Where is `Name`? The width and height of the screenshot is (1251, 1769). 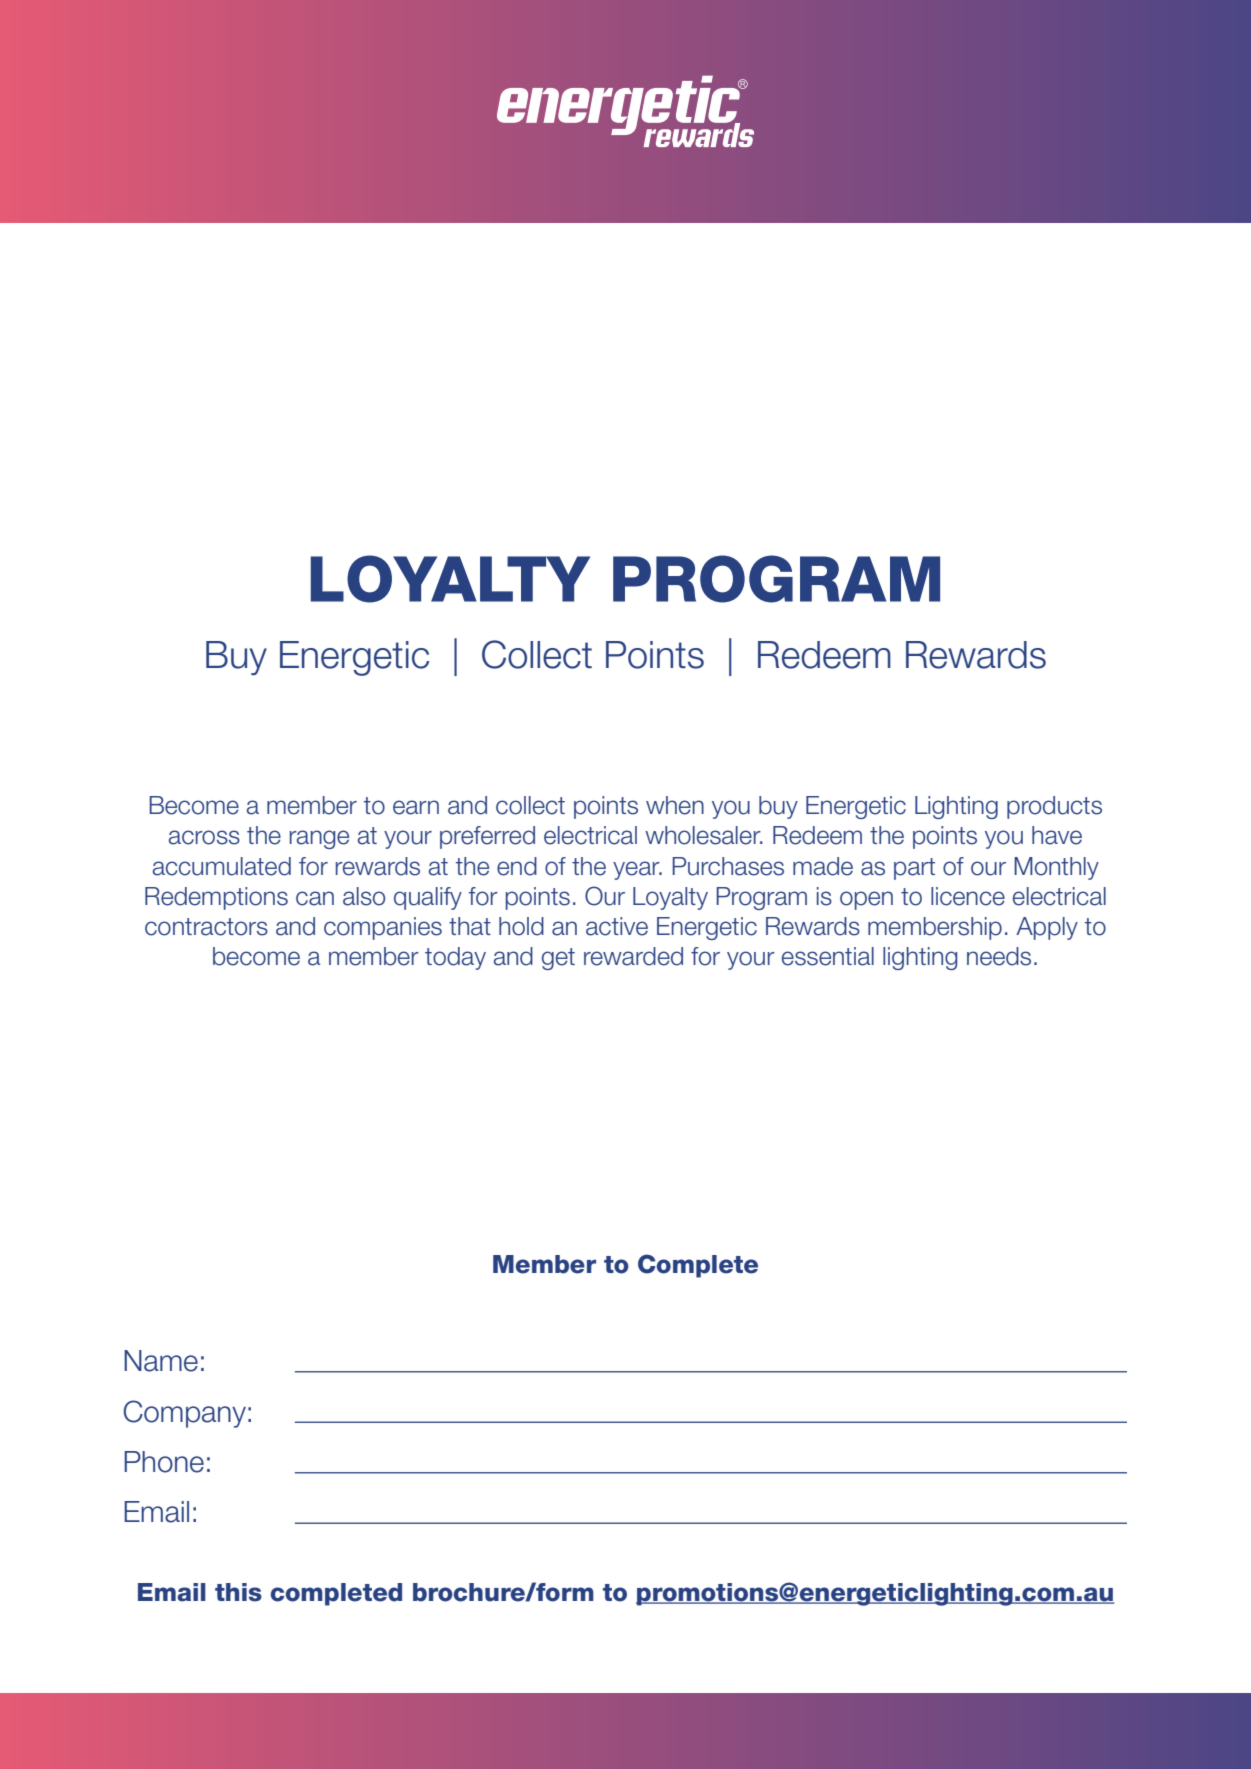
Name is located at coordinates (161, 1361).
